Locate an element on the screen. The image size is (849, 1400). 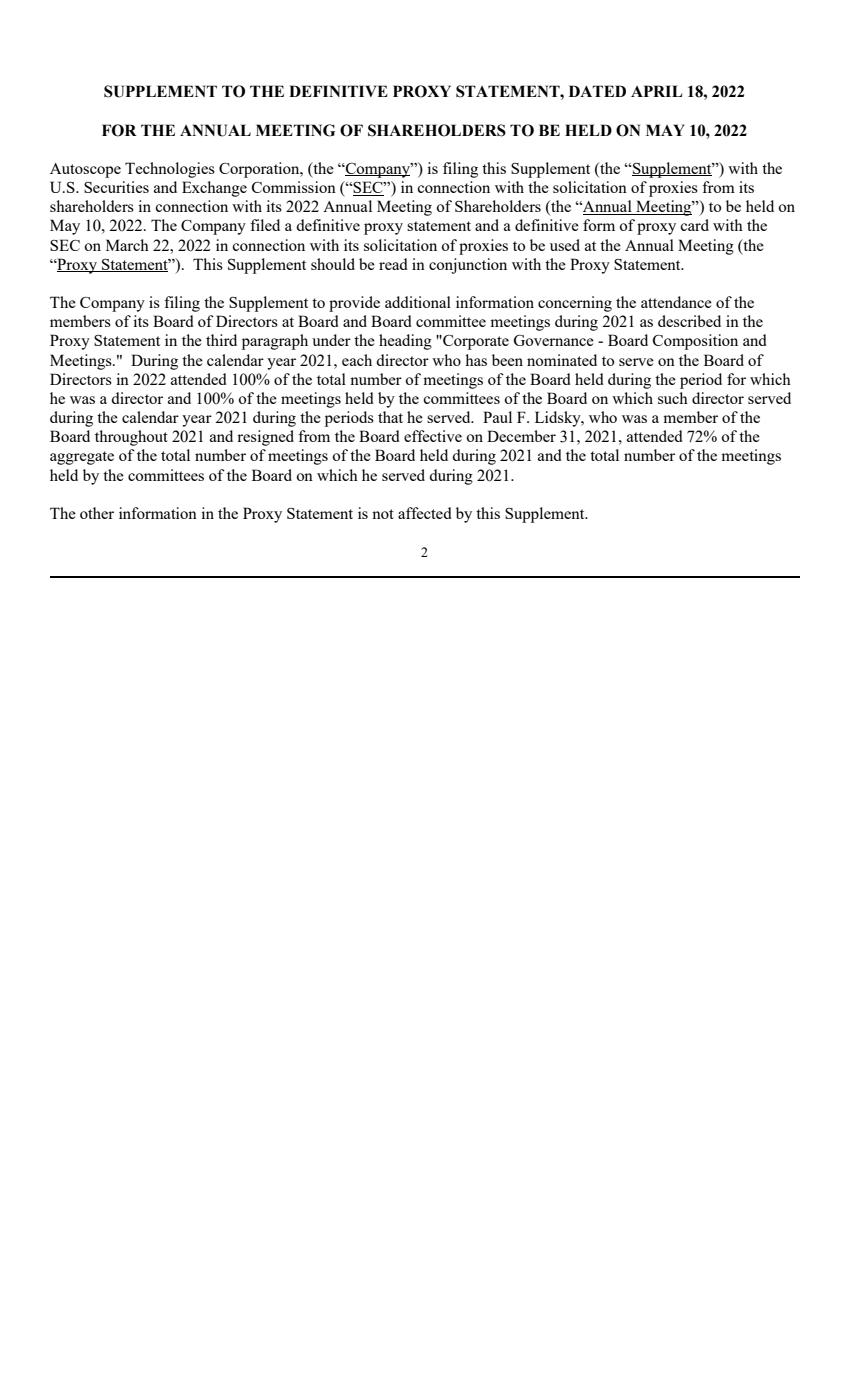
APRIL is located at coordinates (656, 91).
